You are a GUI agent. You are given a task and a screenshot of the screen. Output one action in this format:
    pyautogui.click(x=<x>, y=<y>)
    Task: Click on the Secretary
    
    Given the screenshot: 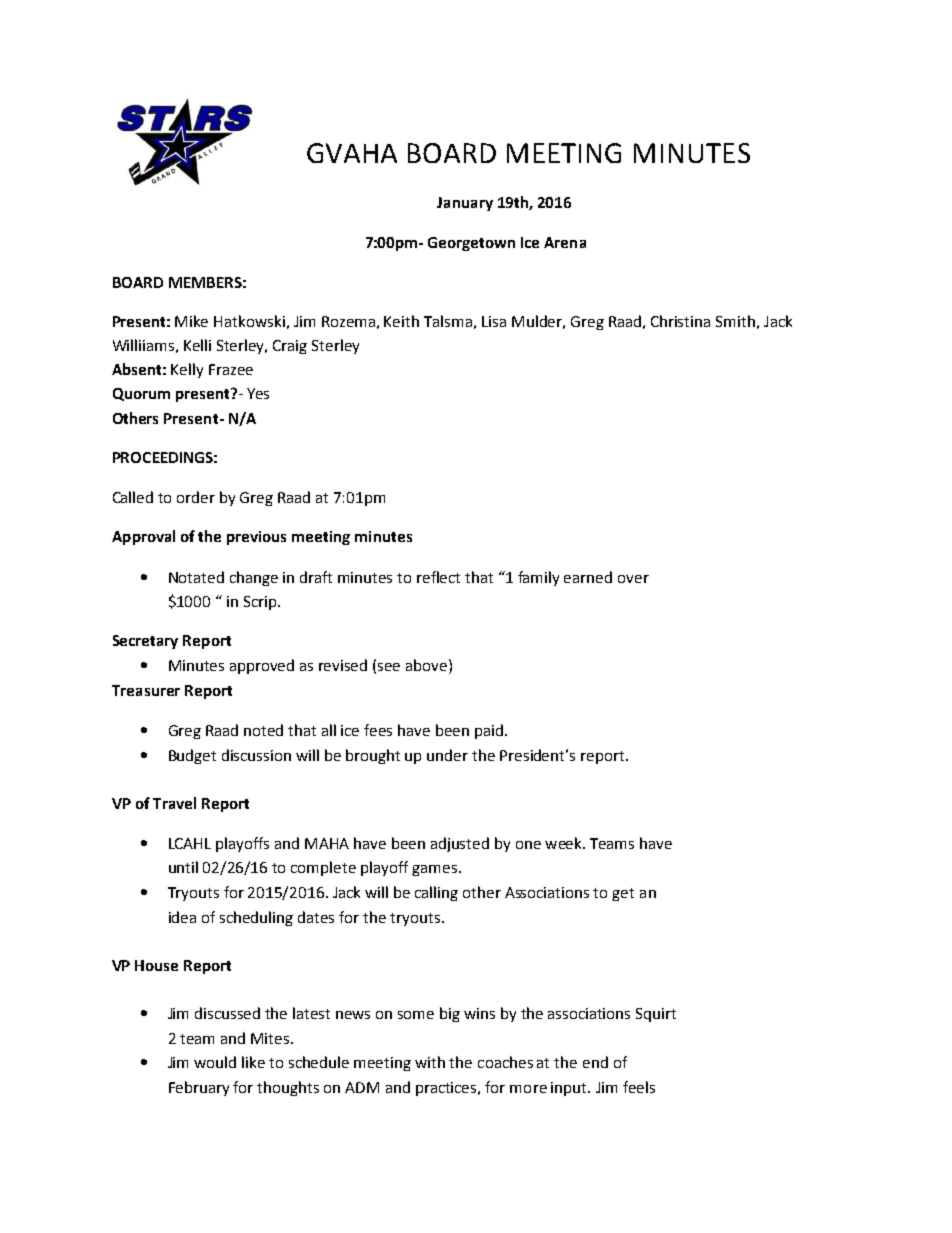 What is the action you would take?
    pyautogui.click(x=145, y=642)
